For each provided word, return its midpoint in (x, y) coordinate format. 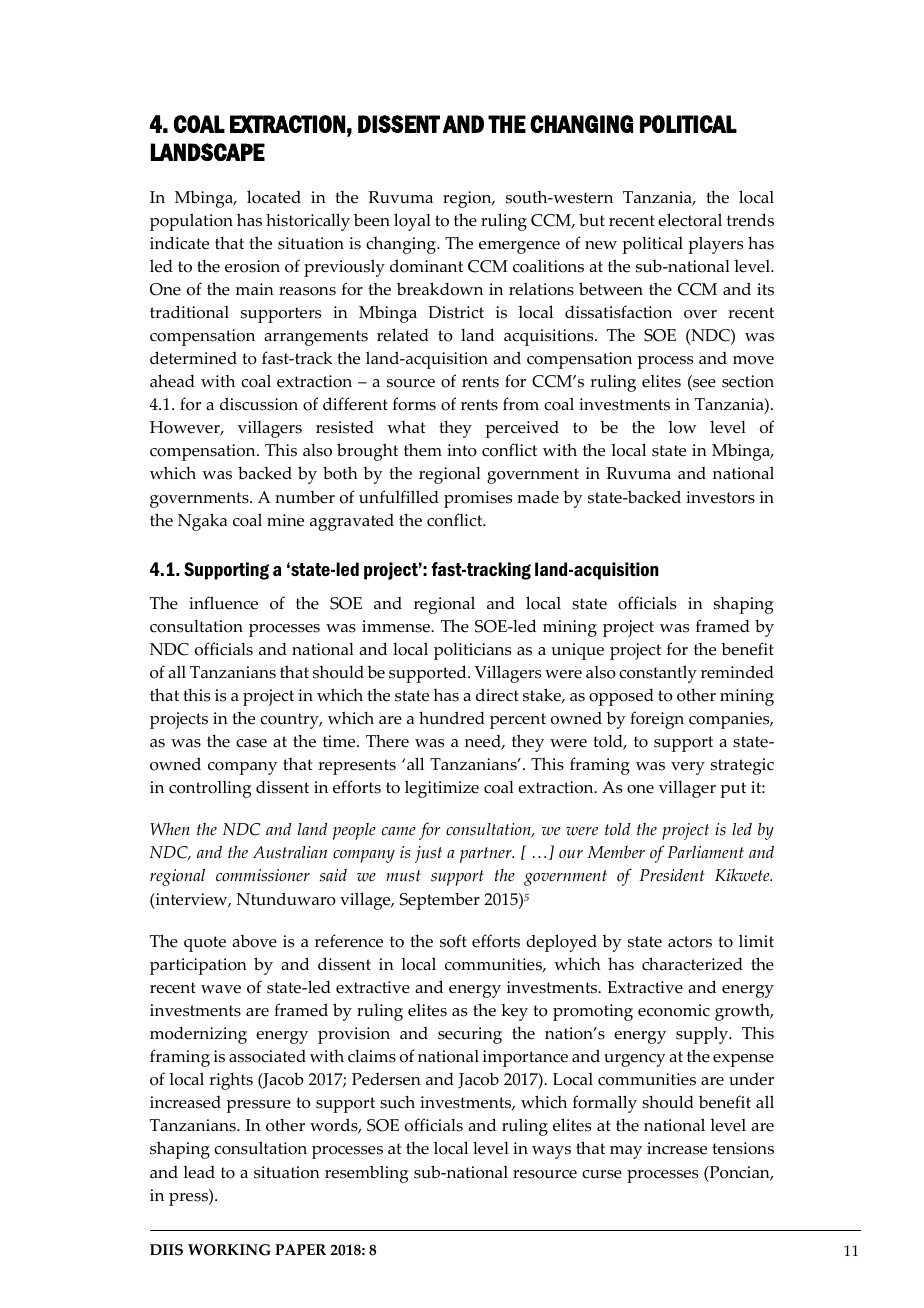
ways (551, 1152)
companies (730, 720)
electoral (690, 220)
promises (478, 499)
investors (720, 497)
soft (453, 941)
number (305, 497)
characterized (692, 964)
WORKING (229, 1250)
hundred (452, 718)
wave (221, 989)
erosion (252, 266)
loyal (412, 222)
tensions (743, 1148)
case (251, 743)
